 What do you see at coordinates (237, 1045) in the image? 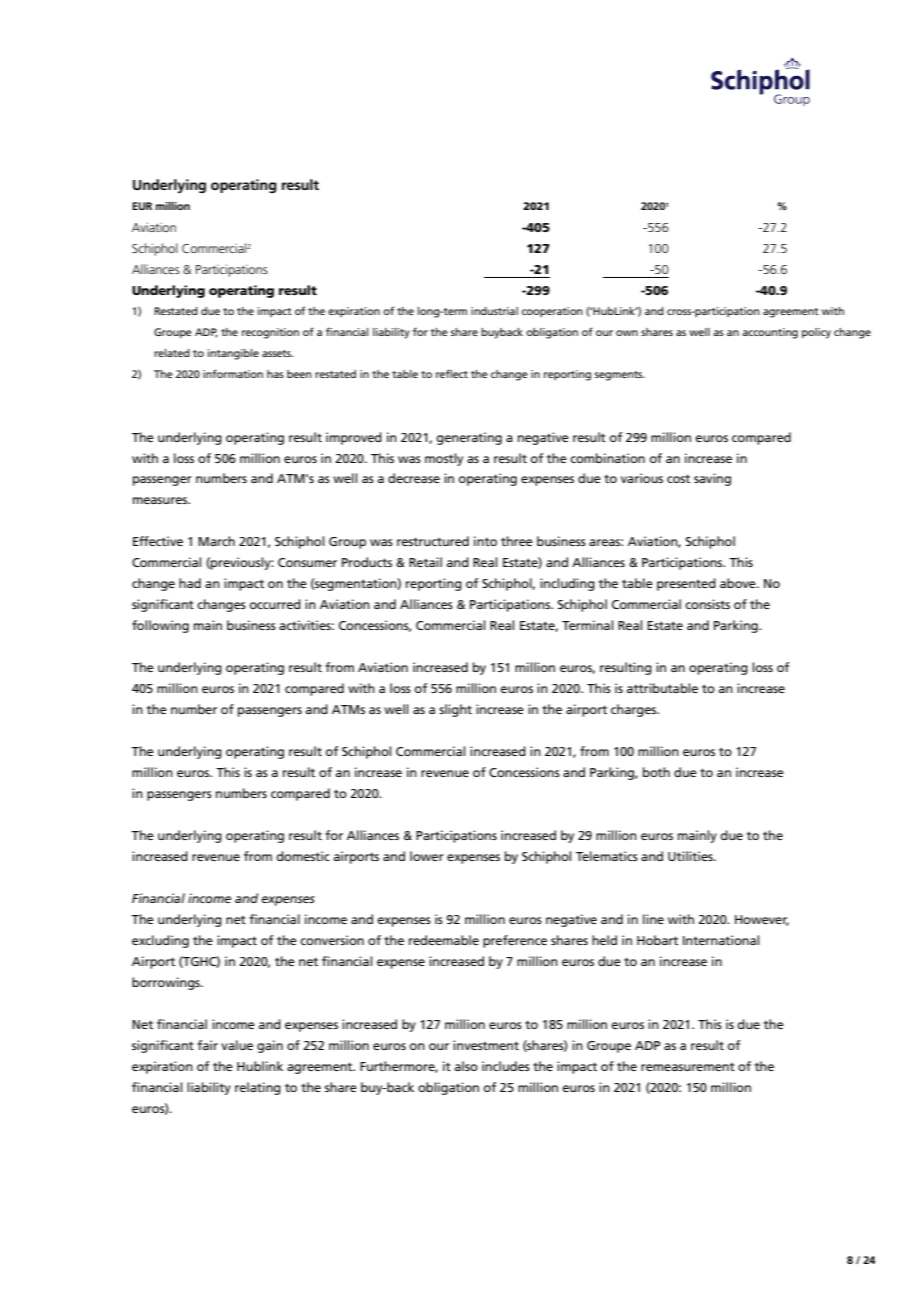
I see `value` at bounding box center [237, 1045].
